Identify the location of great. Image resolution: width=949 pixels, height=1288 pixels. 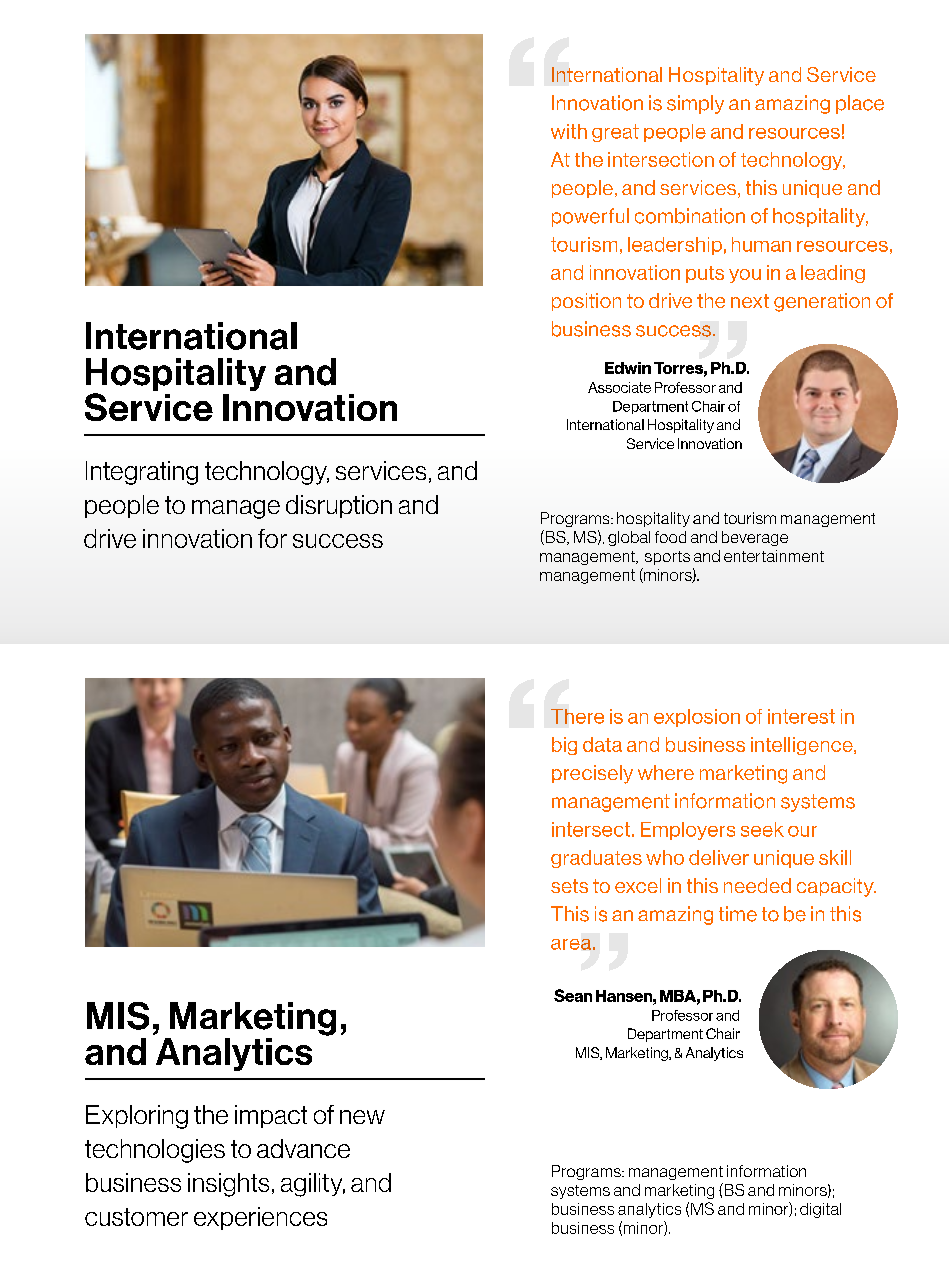
(615, 133).
